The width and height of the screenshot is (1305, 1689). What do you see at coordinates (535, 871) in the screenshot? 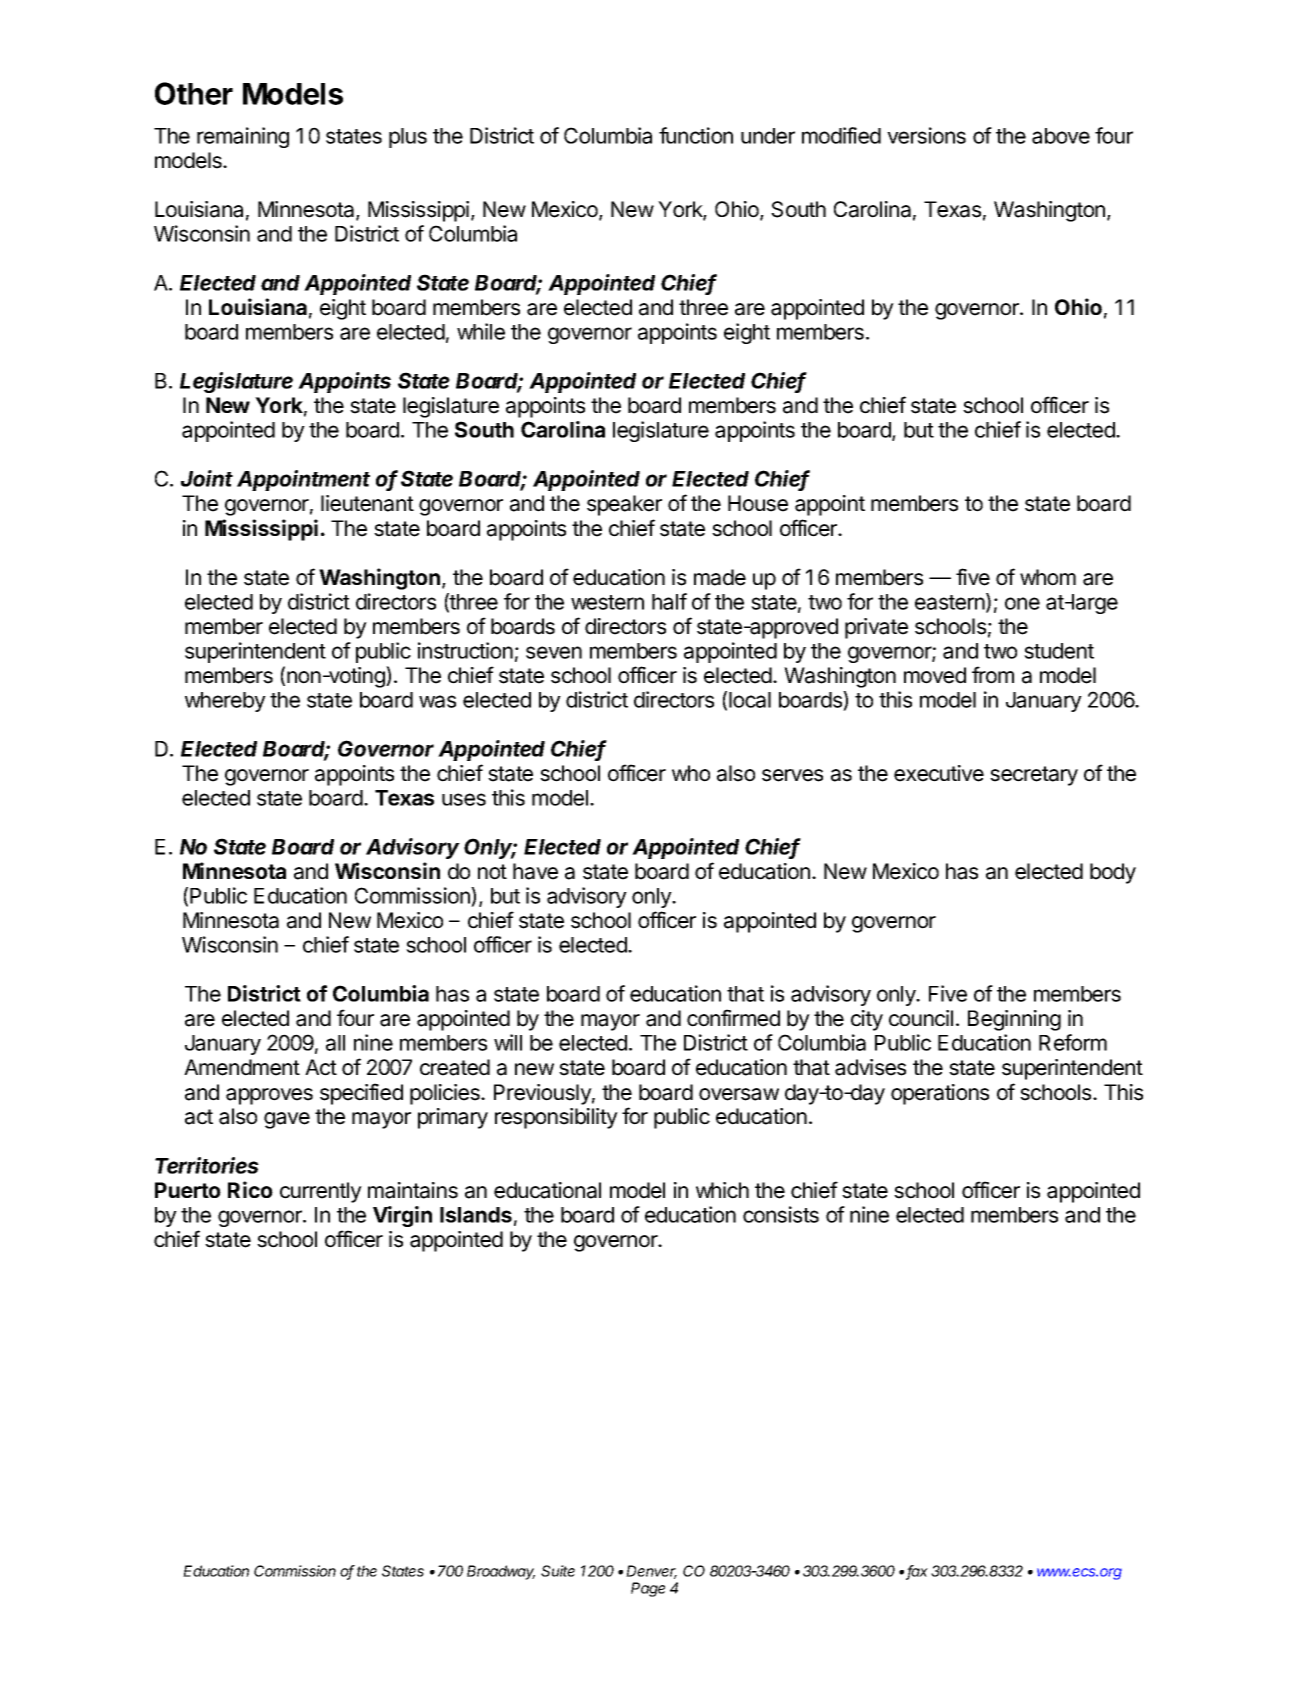
I see `have` at bounding box center [535, 871].
